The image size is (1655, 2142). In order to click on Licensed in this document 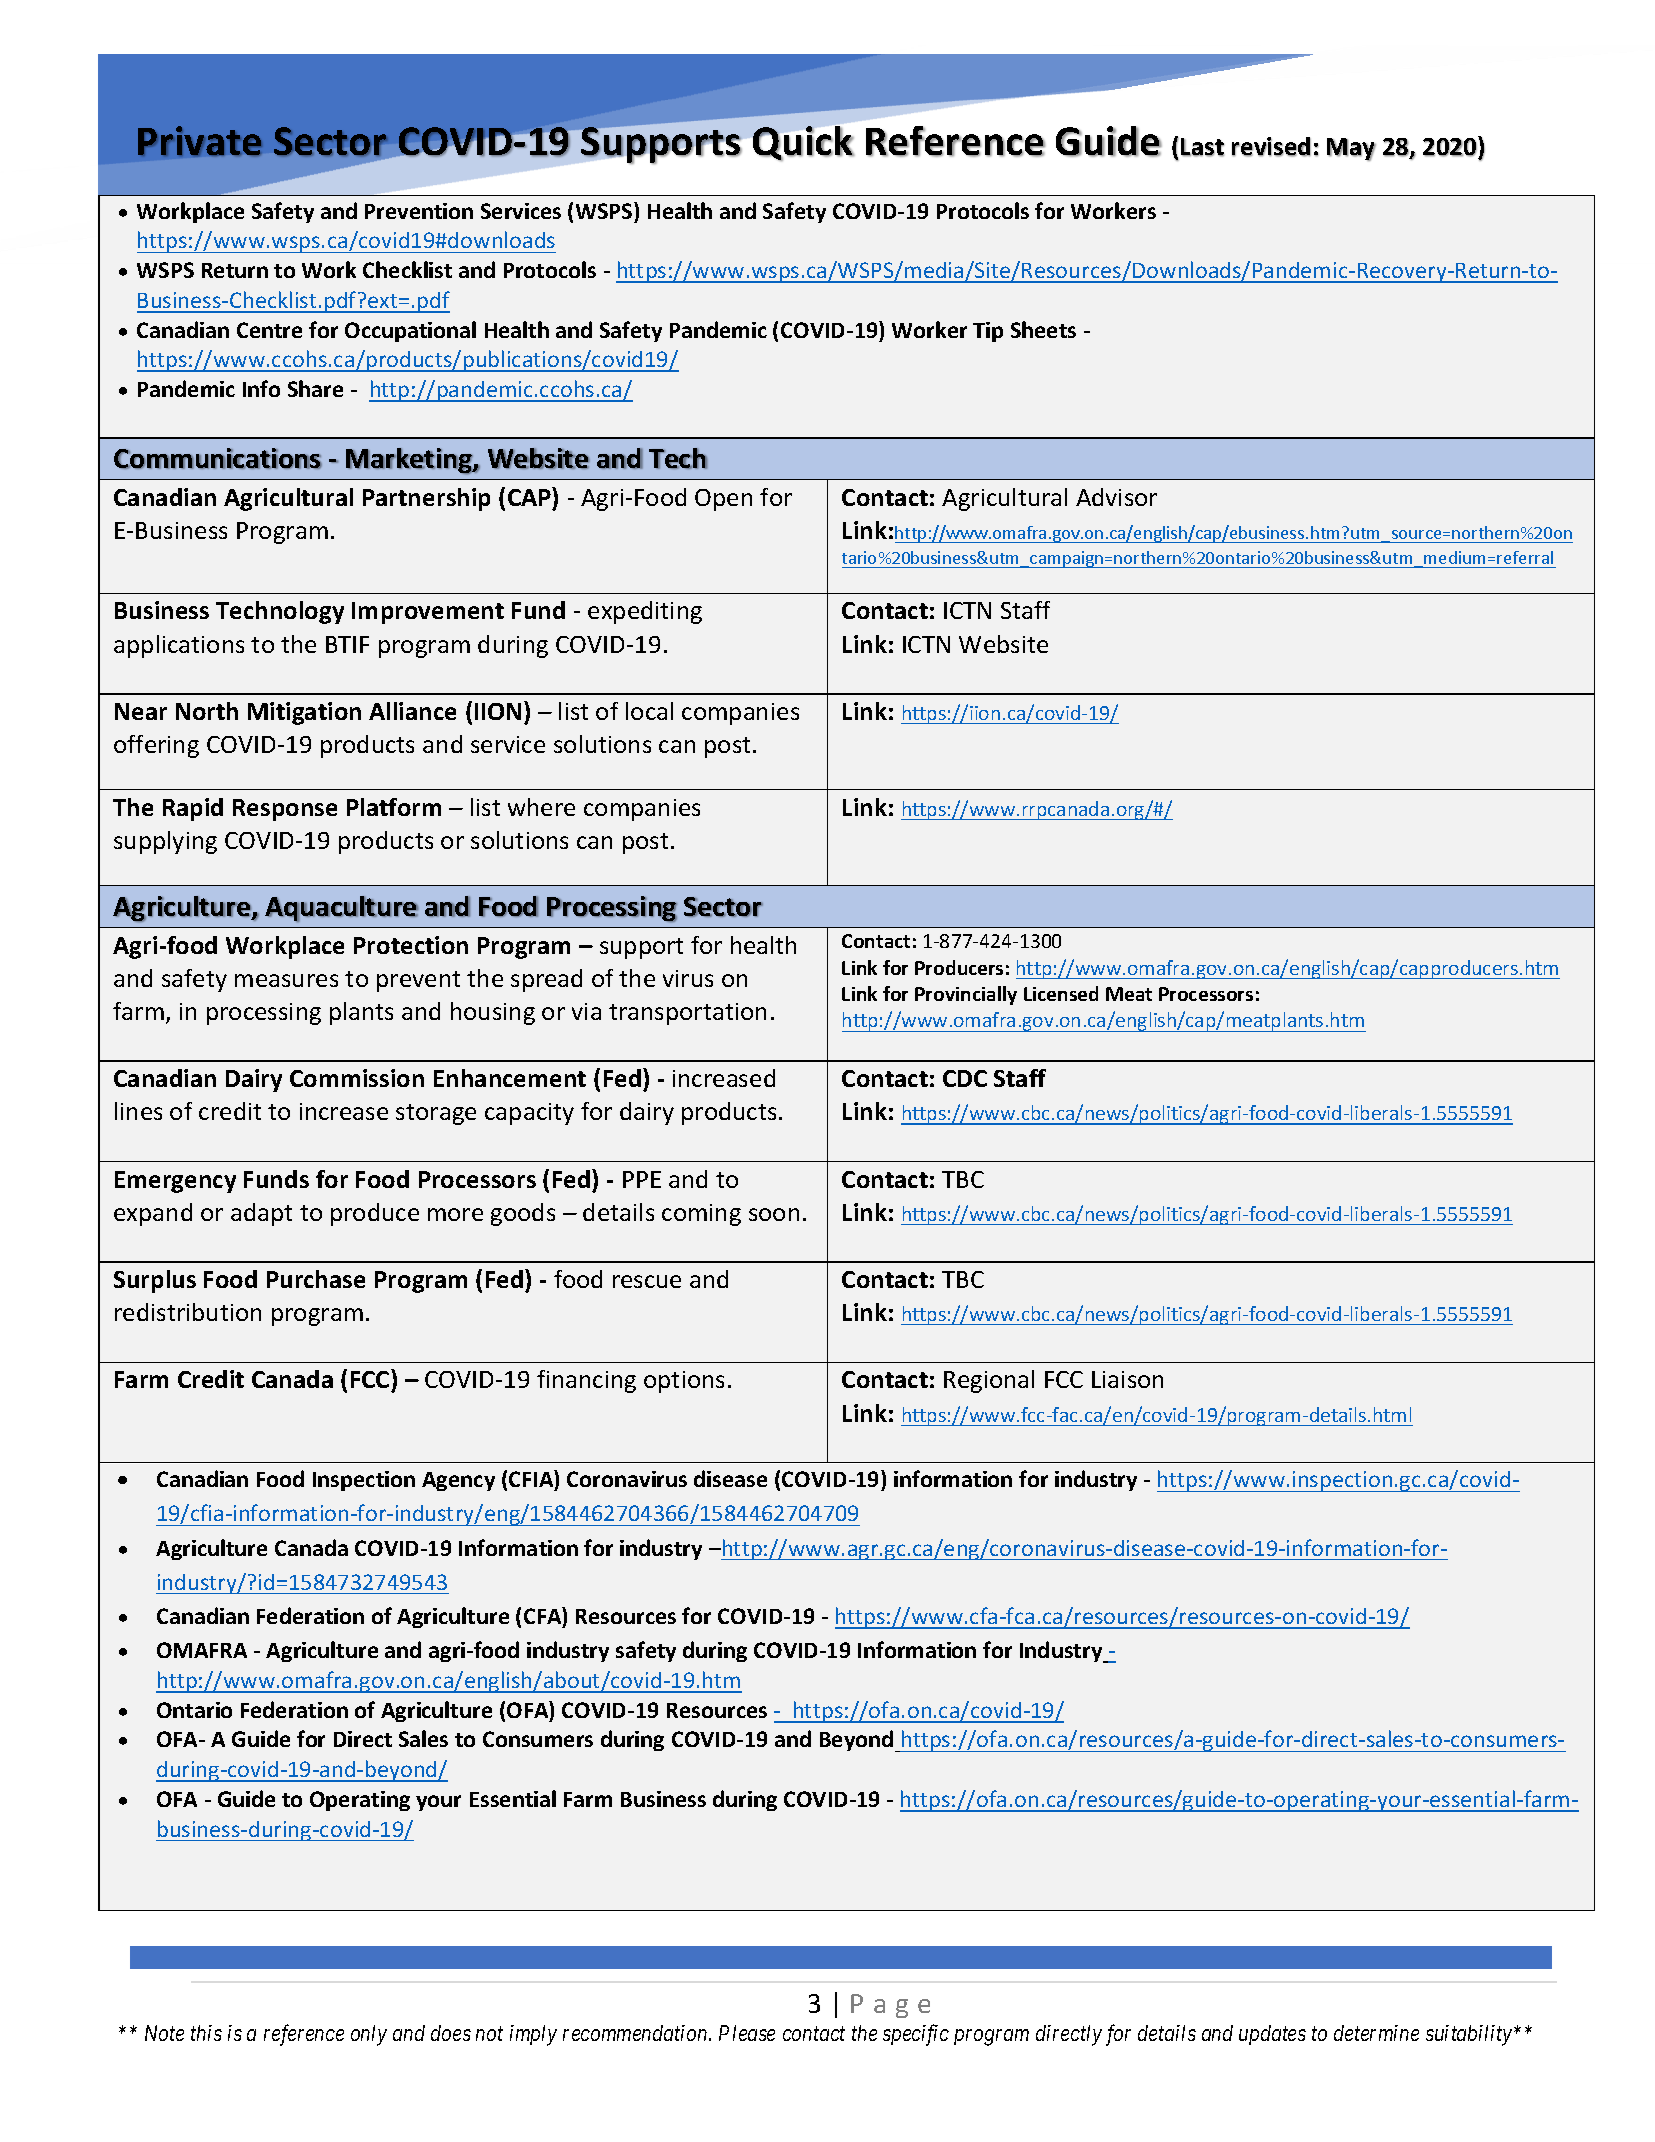, I will do `click(1061, 993)`.
